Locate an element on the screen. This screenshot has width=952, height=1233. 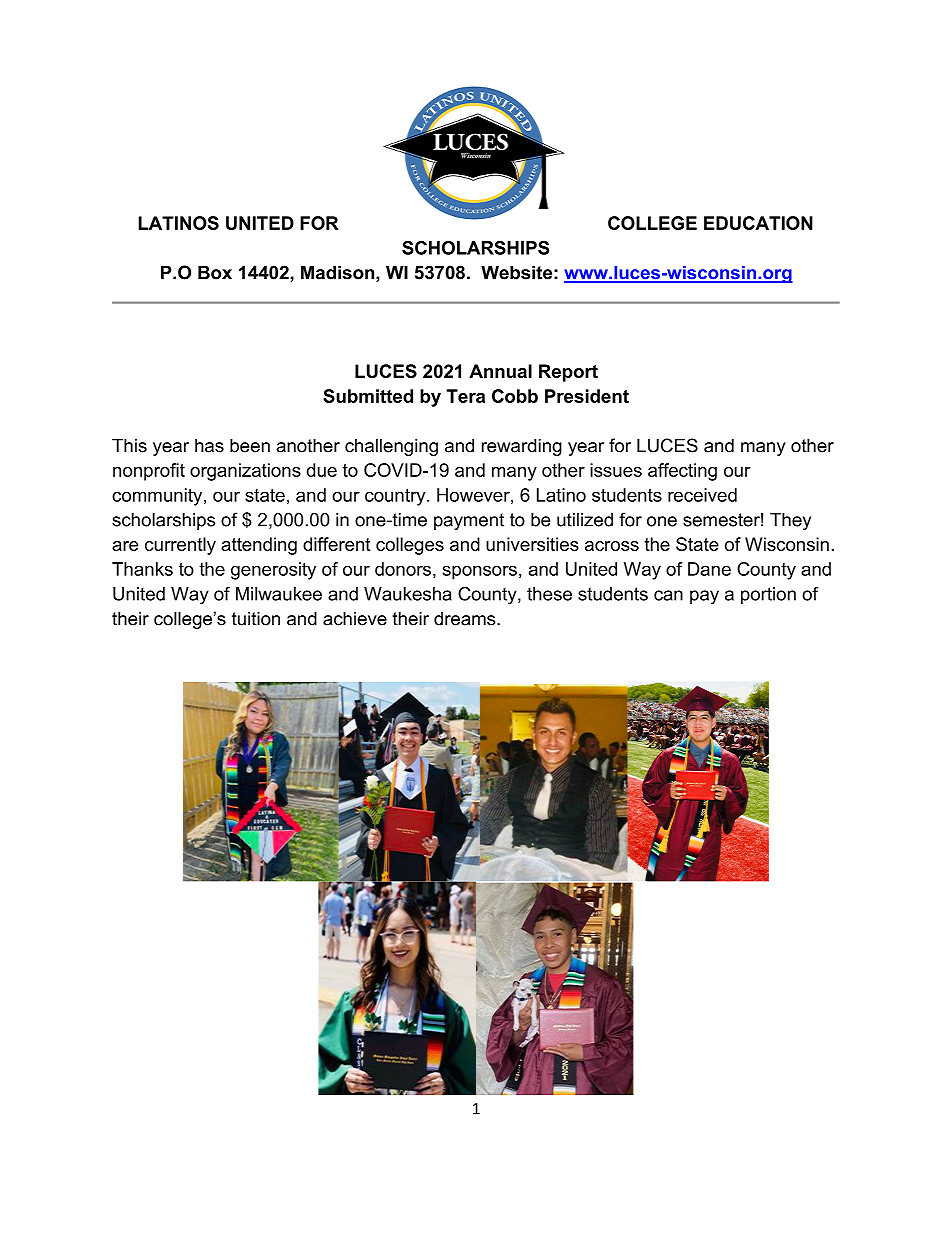
Submitted is located at coordinates (368, 396).
